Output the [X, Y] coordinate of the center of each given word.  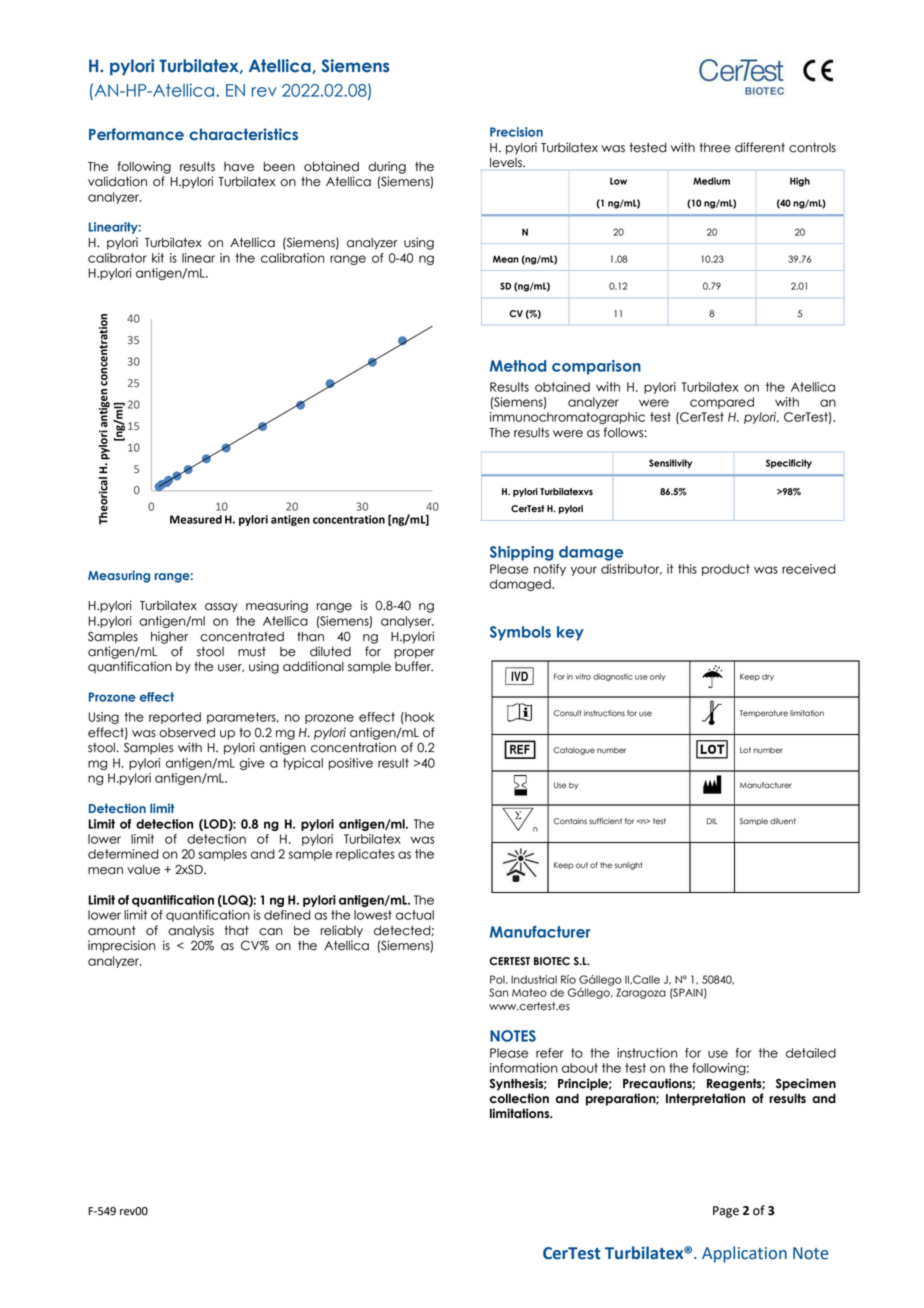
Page [726, 1212]
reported [175, 718]
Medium [711, 181]
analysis [191, 931]
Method [518, 366]
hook [418, 717]
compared [722, 403]
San [498, 992]
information [524, 1068]
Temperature [764, 714]
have [239, 167]
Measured [196, 519]
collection [519, 1098]
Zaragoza [641, 993]
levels [507, 163]
